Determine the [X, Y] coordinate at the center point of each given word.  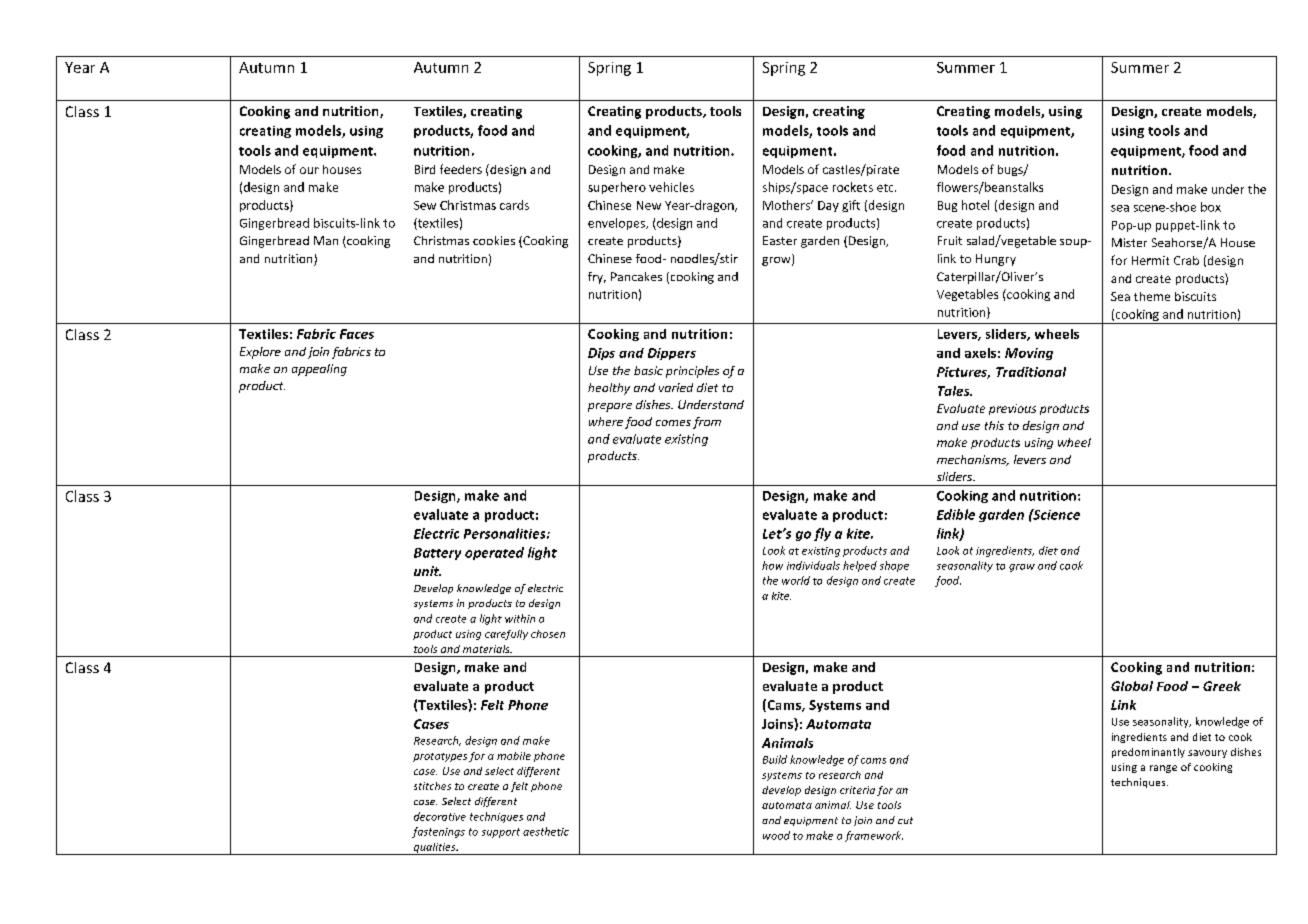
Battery [437, 554]
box [1211, 207]
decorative [440, 816]
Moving [1029, 354]
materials [487, 649]
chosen [548, 634]
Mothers [788, 205]
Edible [956, 514]
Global [1132, 686]
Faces [357, 334]
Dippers [672, 354]
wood [776, 835]
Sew [425, 205]
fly [822, 534]
